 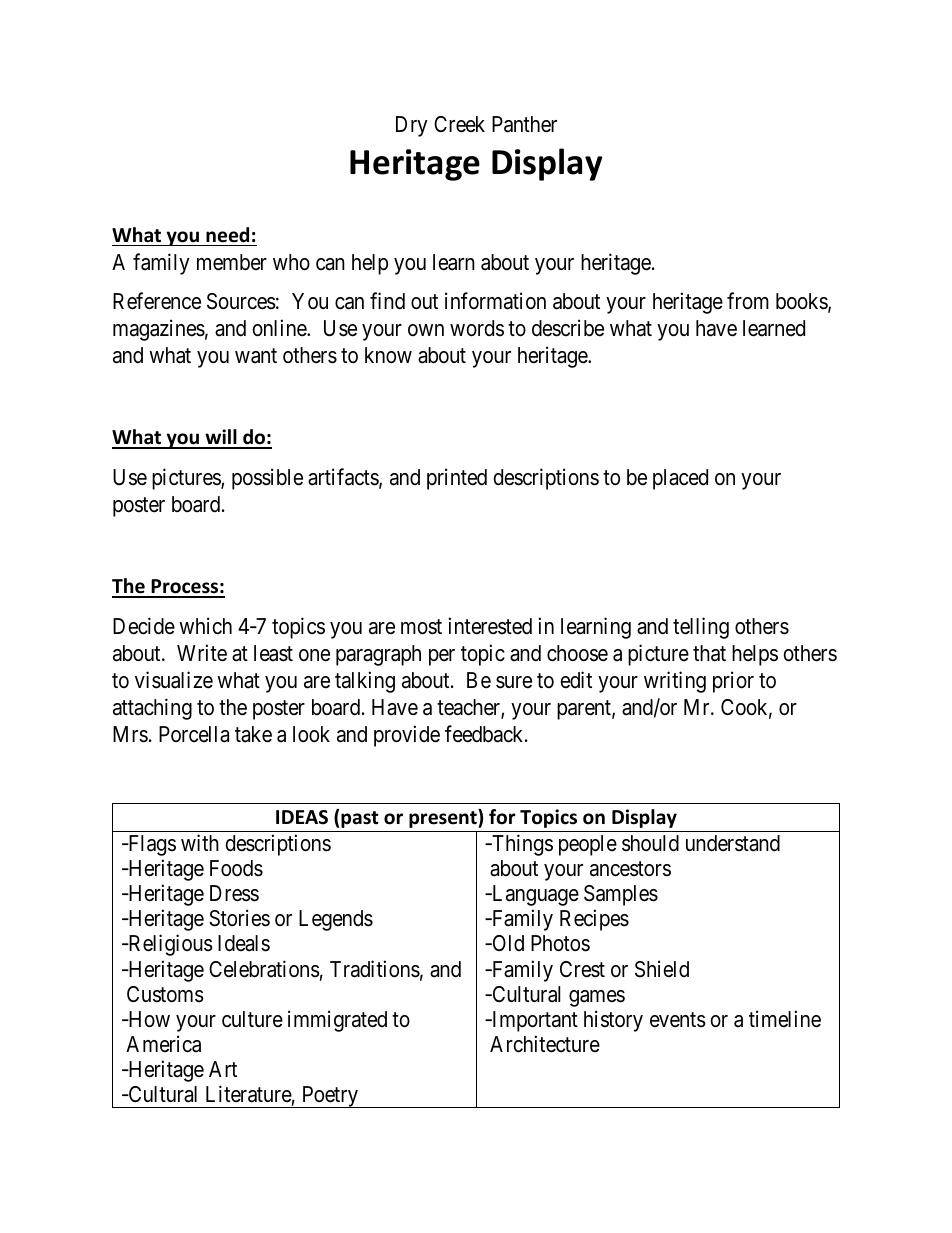 I want to click on from, so click(x=748, y=301).
